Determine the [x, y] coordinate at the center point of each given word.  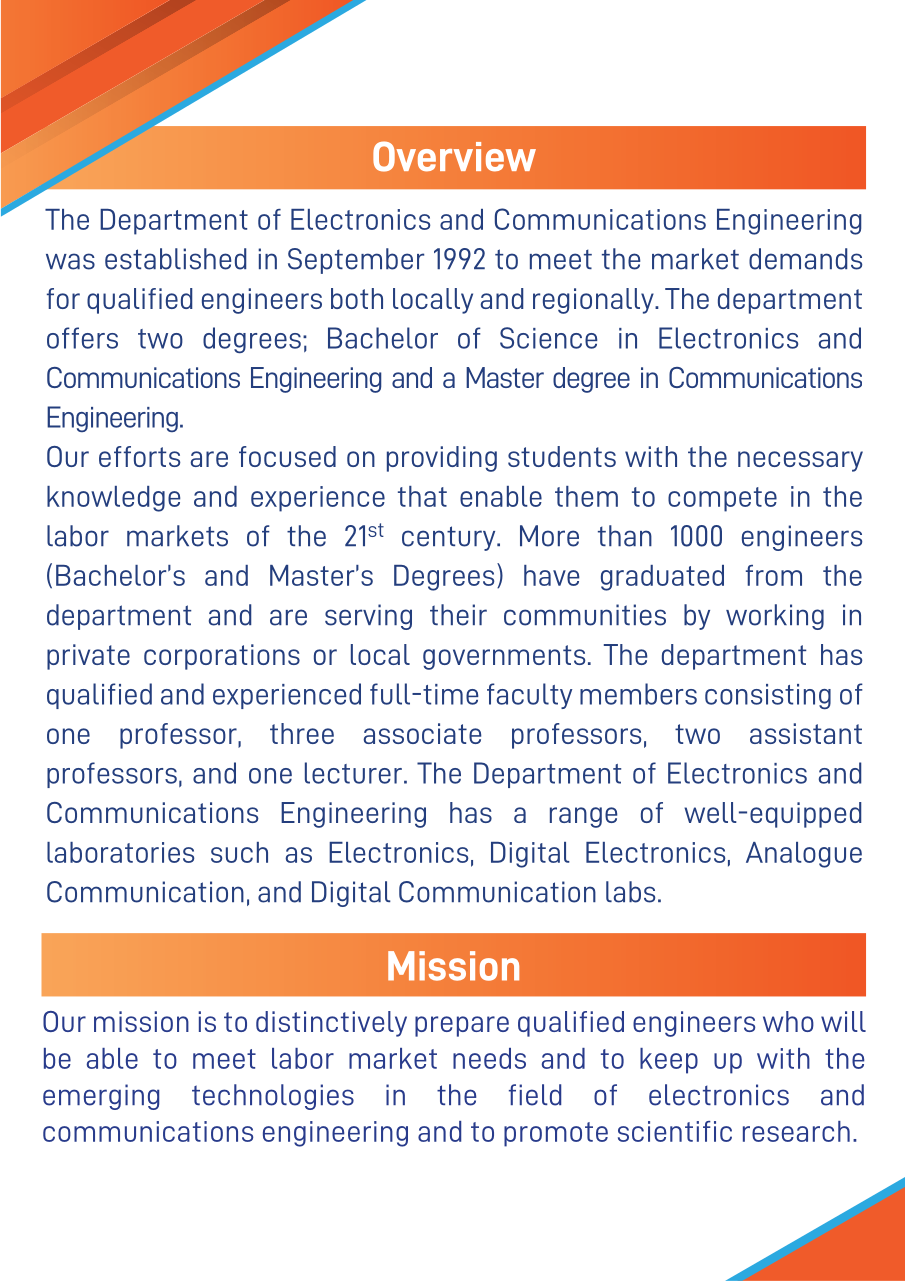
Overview [454, 156]
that [422, 496]
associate [422, 733]
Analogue [804, 855]
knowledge [113, 499]
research [796, 1131]
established [175, 259]
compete [722, 499]
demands [805, 259]
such [239, 852]
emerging [101, 1097]
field [535, 1095]
